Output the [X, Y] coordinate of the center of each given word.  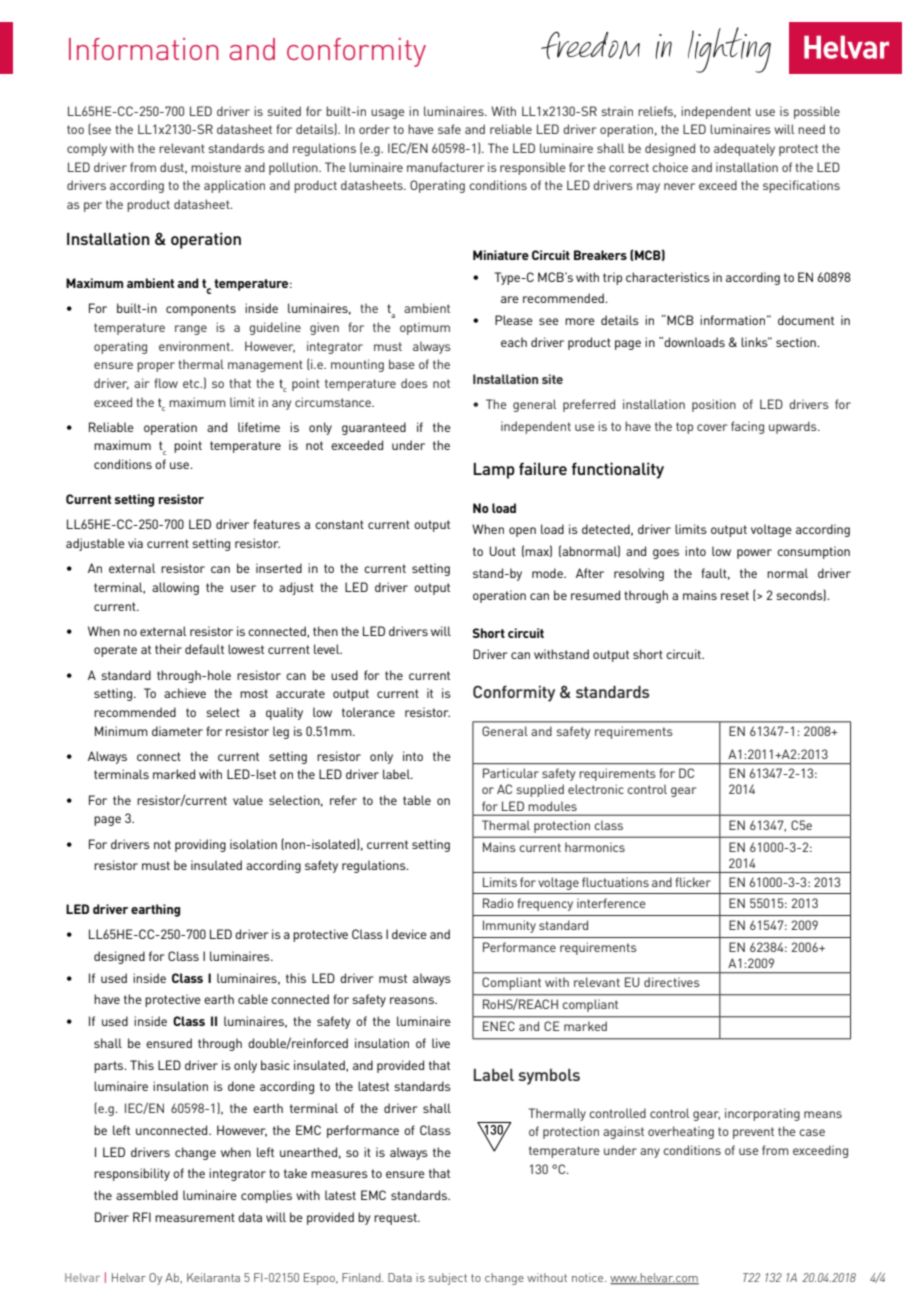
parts [110, 1067]
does [414, 383]
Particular [511, 773]
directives [672, 982]
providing [200, 845]
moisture [216, 167]
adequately [744, 149]
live [441, 1043]
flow [166, 383]
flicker [693, 882]
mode [548, 573]
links [755, 342]
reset [735, 595]
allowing [175, 588]
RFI [142, 1217]
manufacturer [445, 167]
